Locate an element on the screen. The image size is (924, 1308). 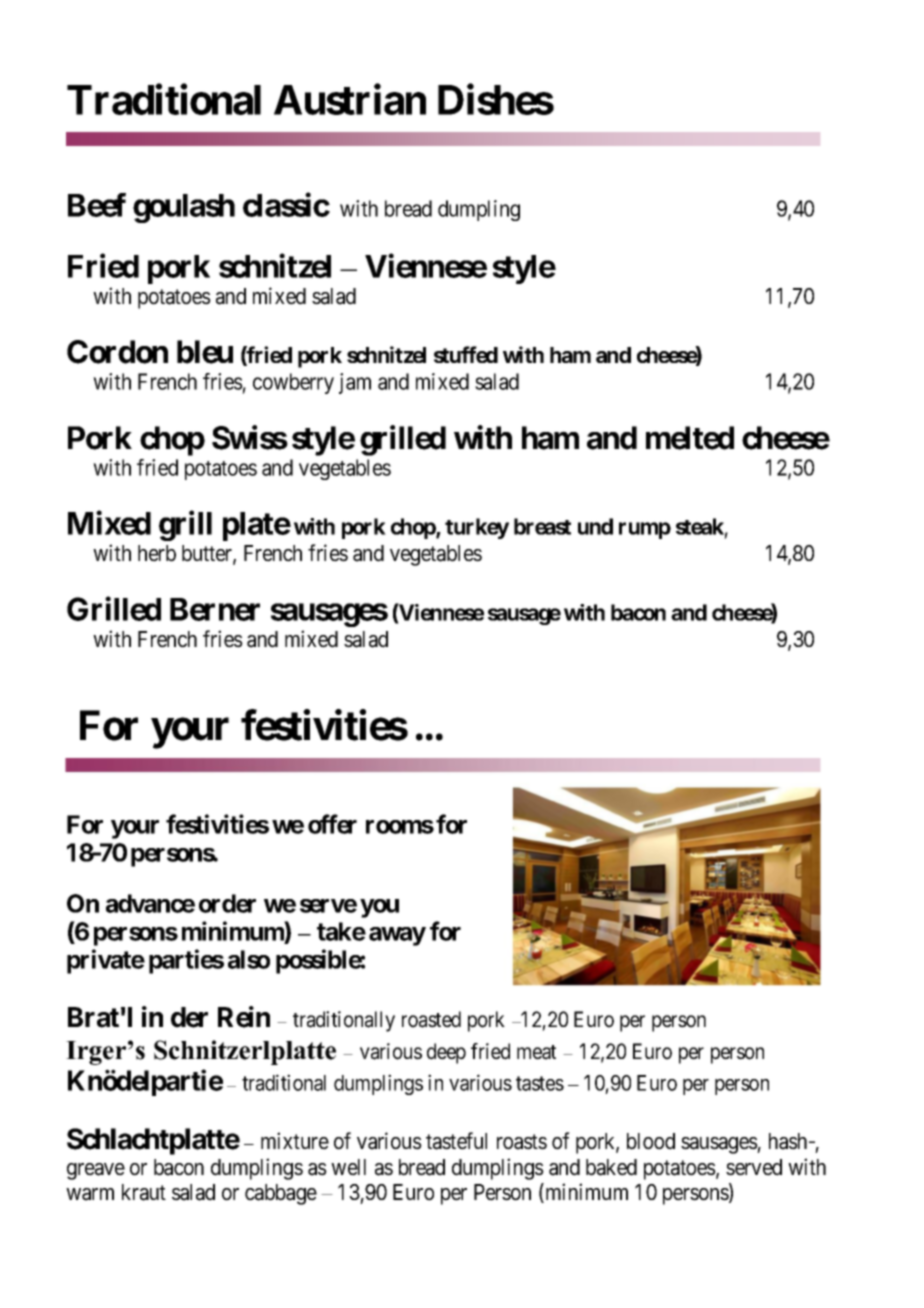
goulash is located at coordinates (184, 208).
